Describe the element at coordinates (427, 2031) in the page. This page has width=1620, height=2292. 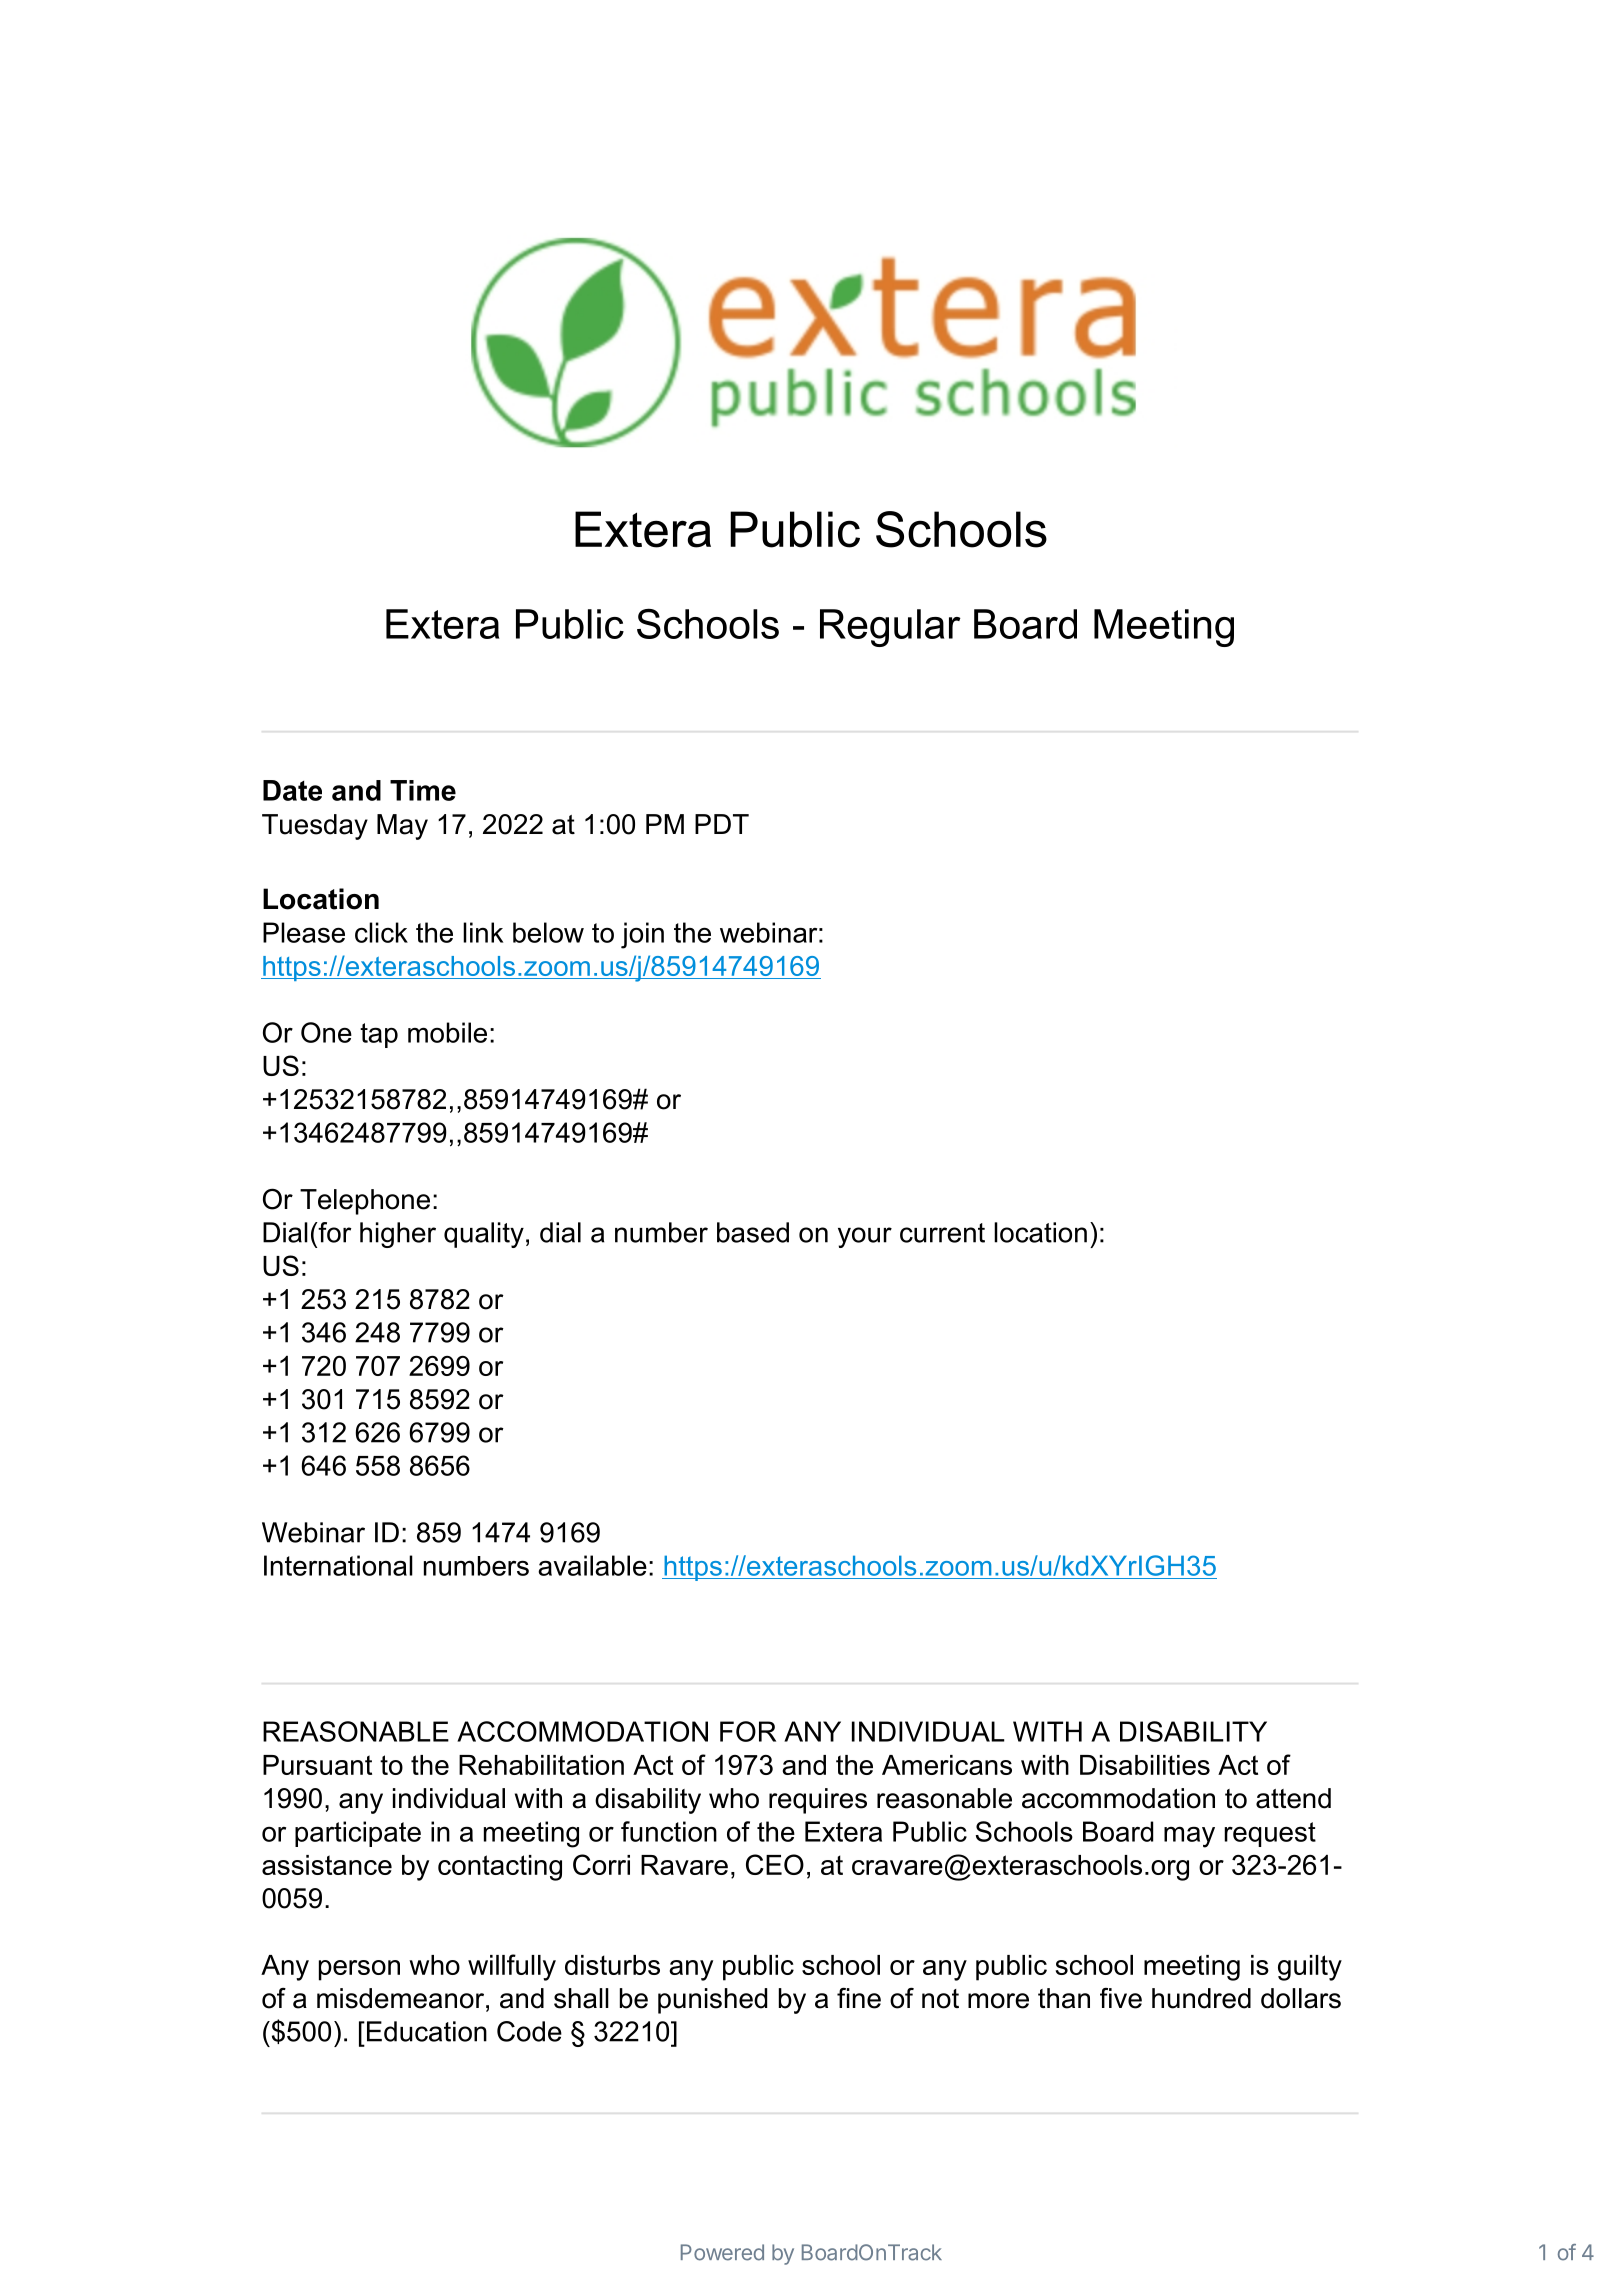
I see `Education` at that location.
